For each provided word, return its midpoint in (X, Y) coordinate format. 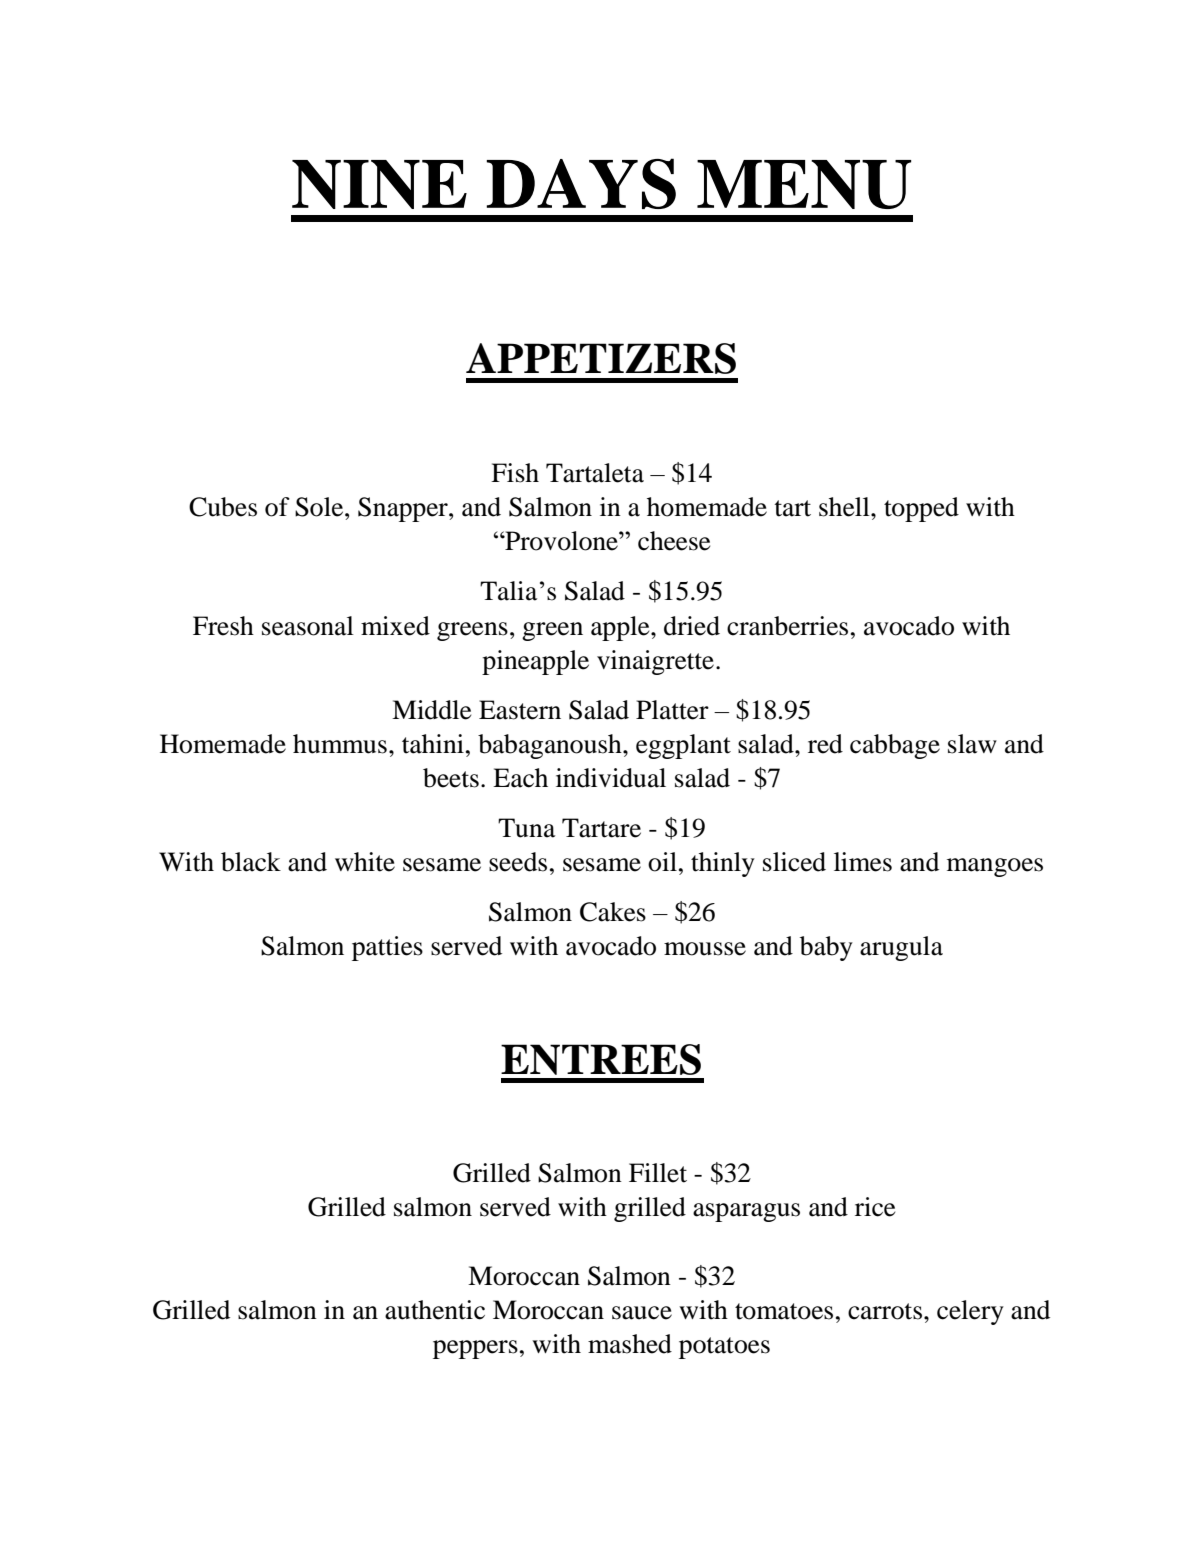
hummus (340, 744)
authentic (435, 1310)
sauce (642, 1313)
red (825, 744)
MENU (804, 184)
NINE (379, 184)
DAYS (581, 183)
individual (611, 778)
